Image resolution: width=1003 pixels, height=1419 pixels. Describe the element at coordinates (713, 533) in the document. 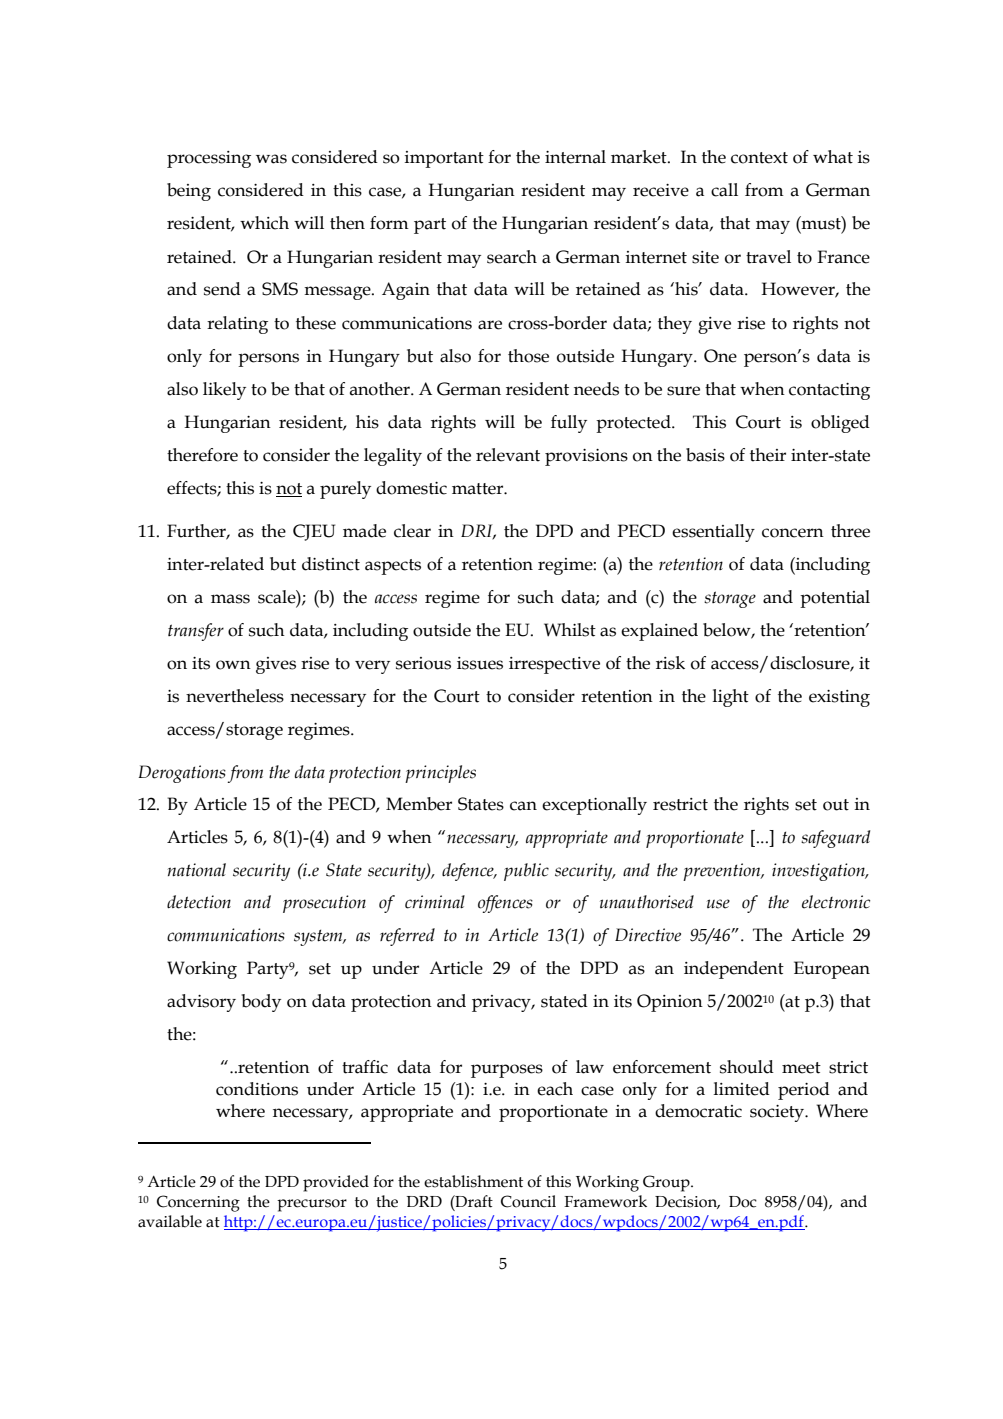

I see `essentially` at that location.
